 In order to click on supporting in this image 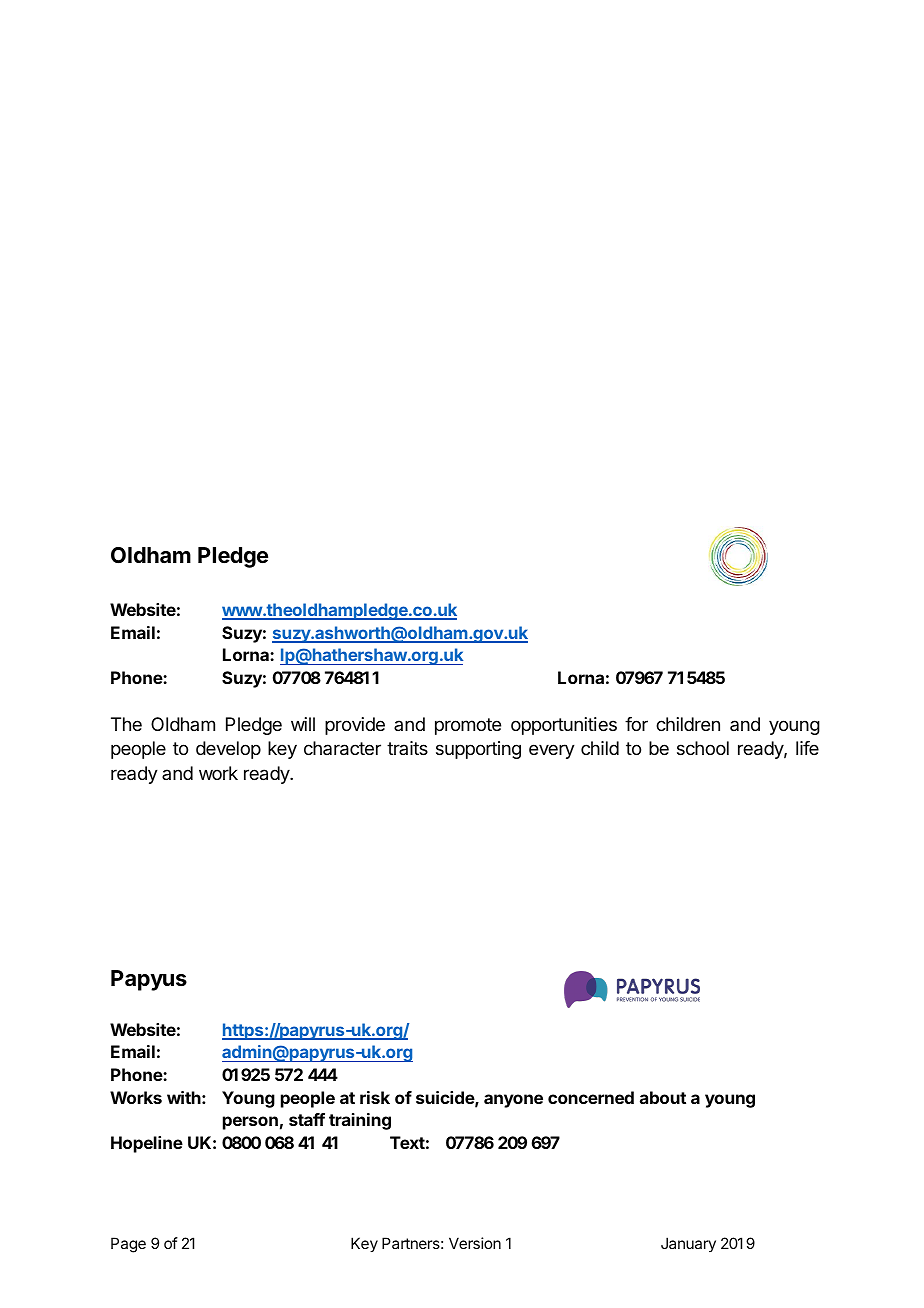, I will do `click(478, 750)`.
